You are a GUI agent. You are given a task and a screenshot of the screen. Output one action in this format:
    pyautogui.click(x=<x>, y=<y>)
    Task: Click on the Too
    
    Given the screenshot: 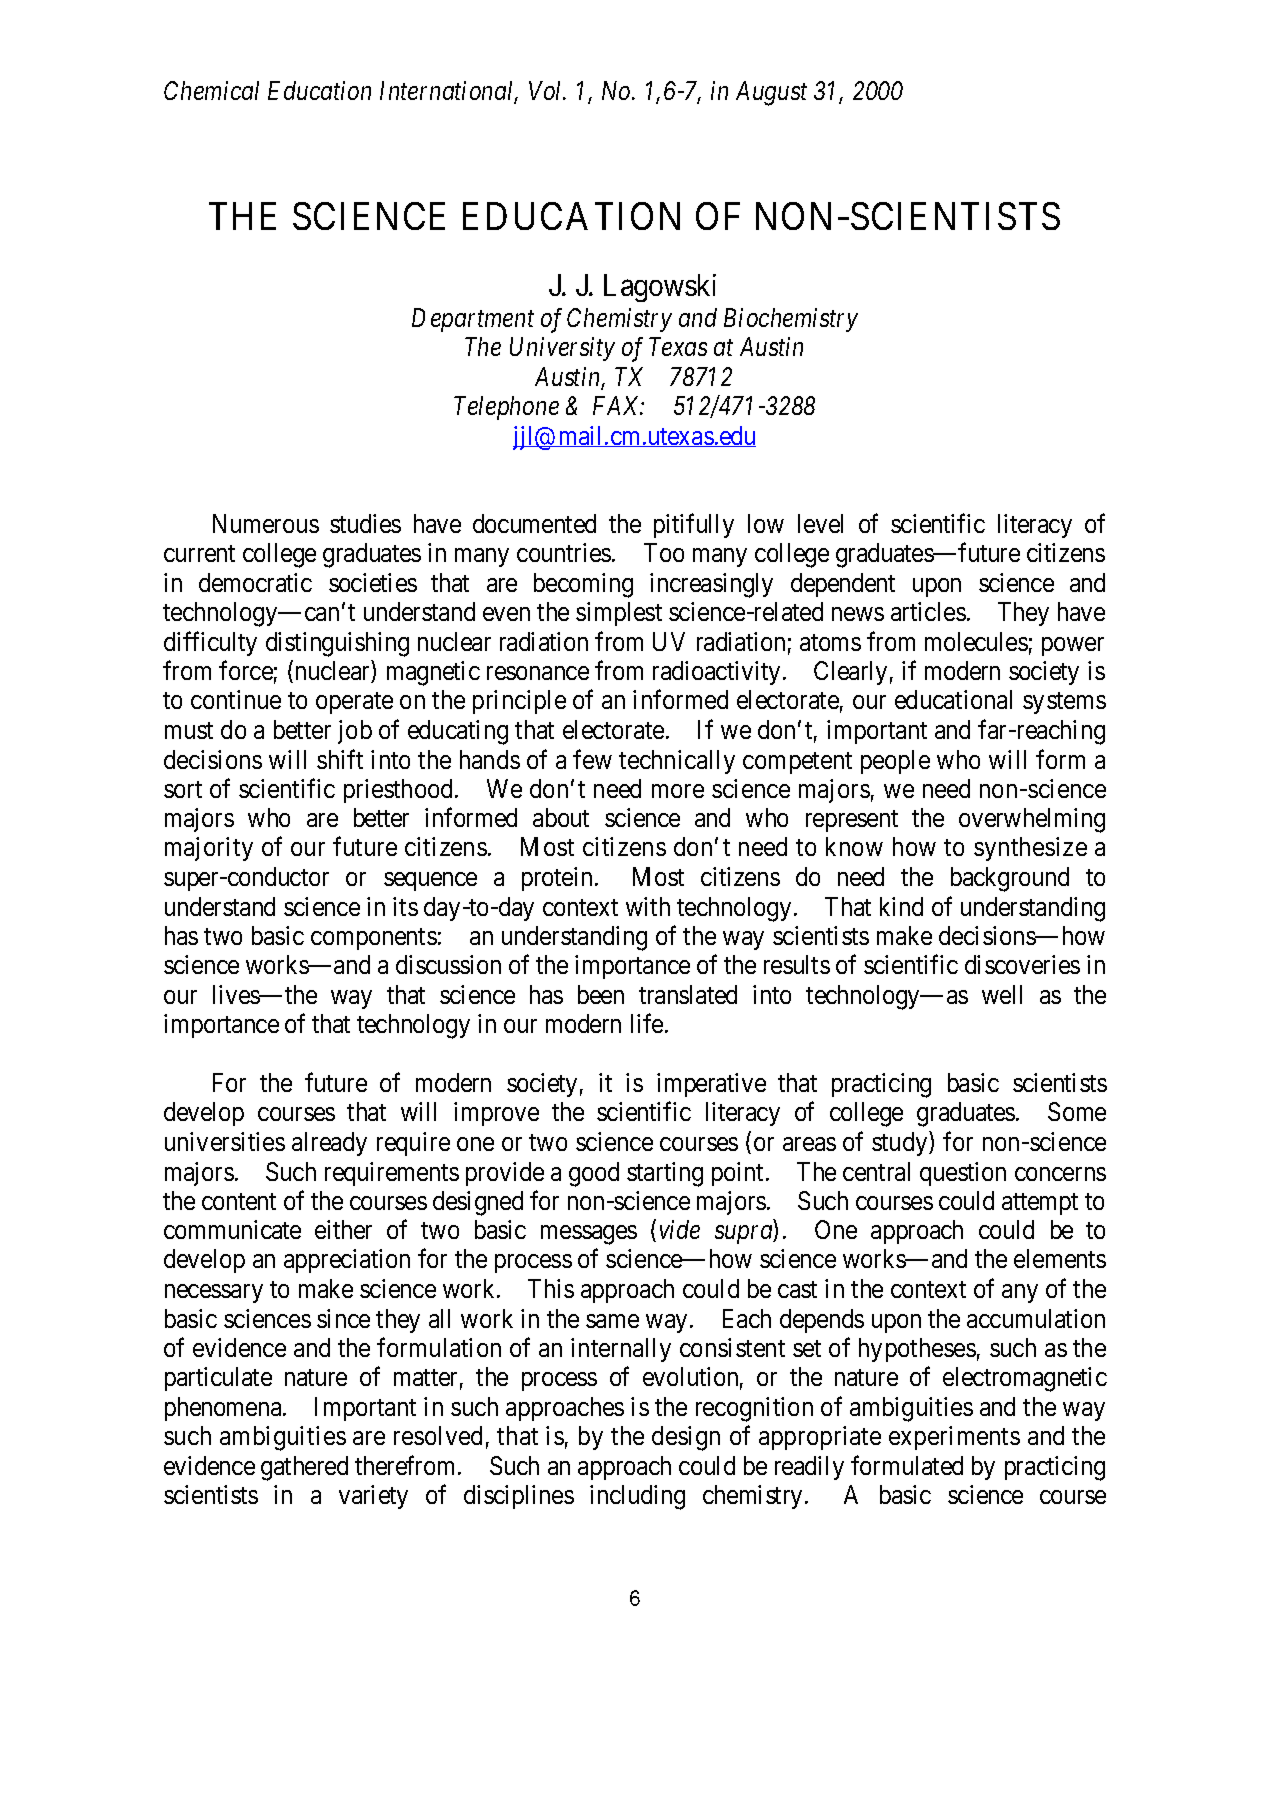 What is the action you would take?
    pyautogui.click(x=664, y=552)
